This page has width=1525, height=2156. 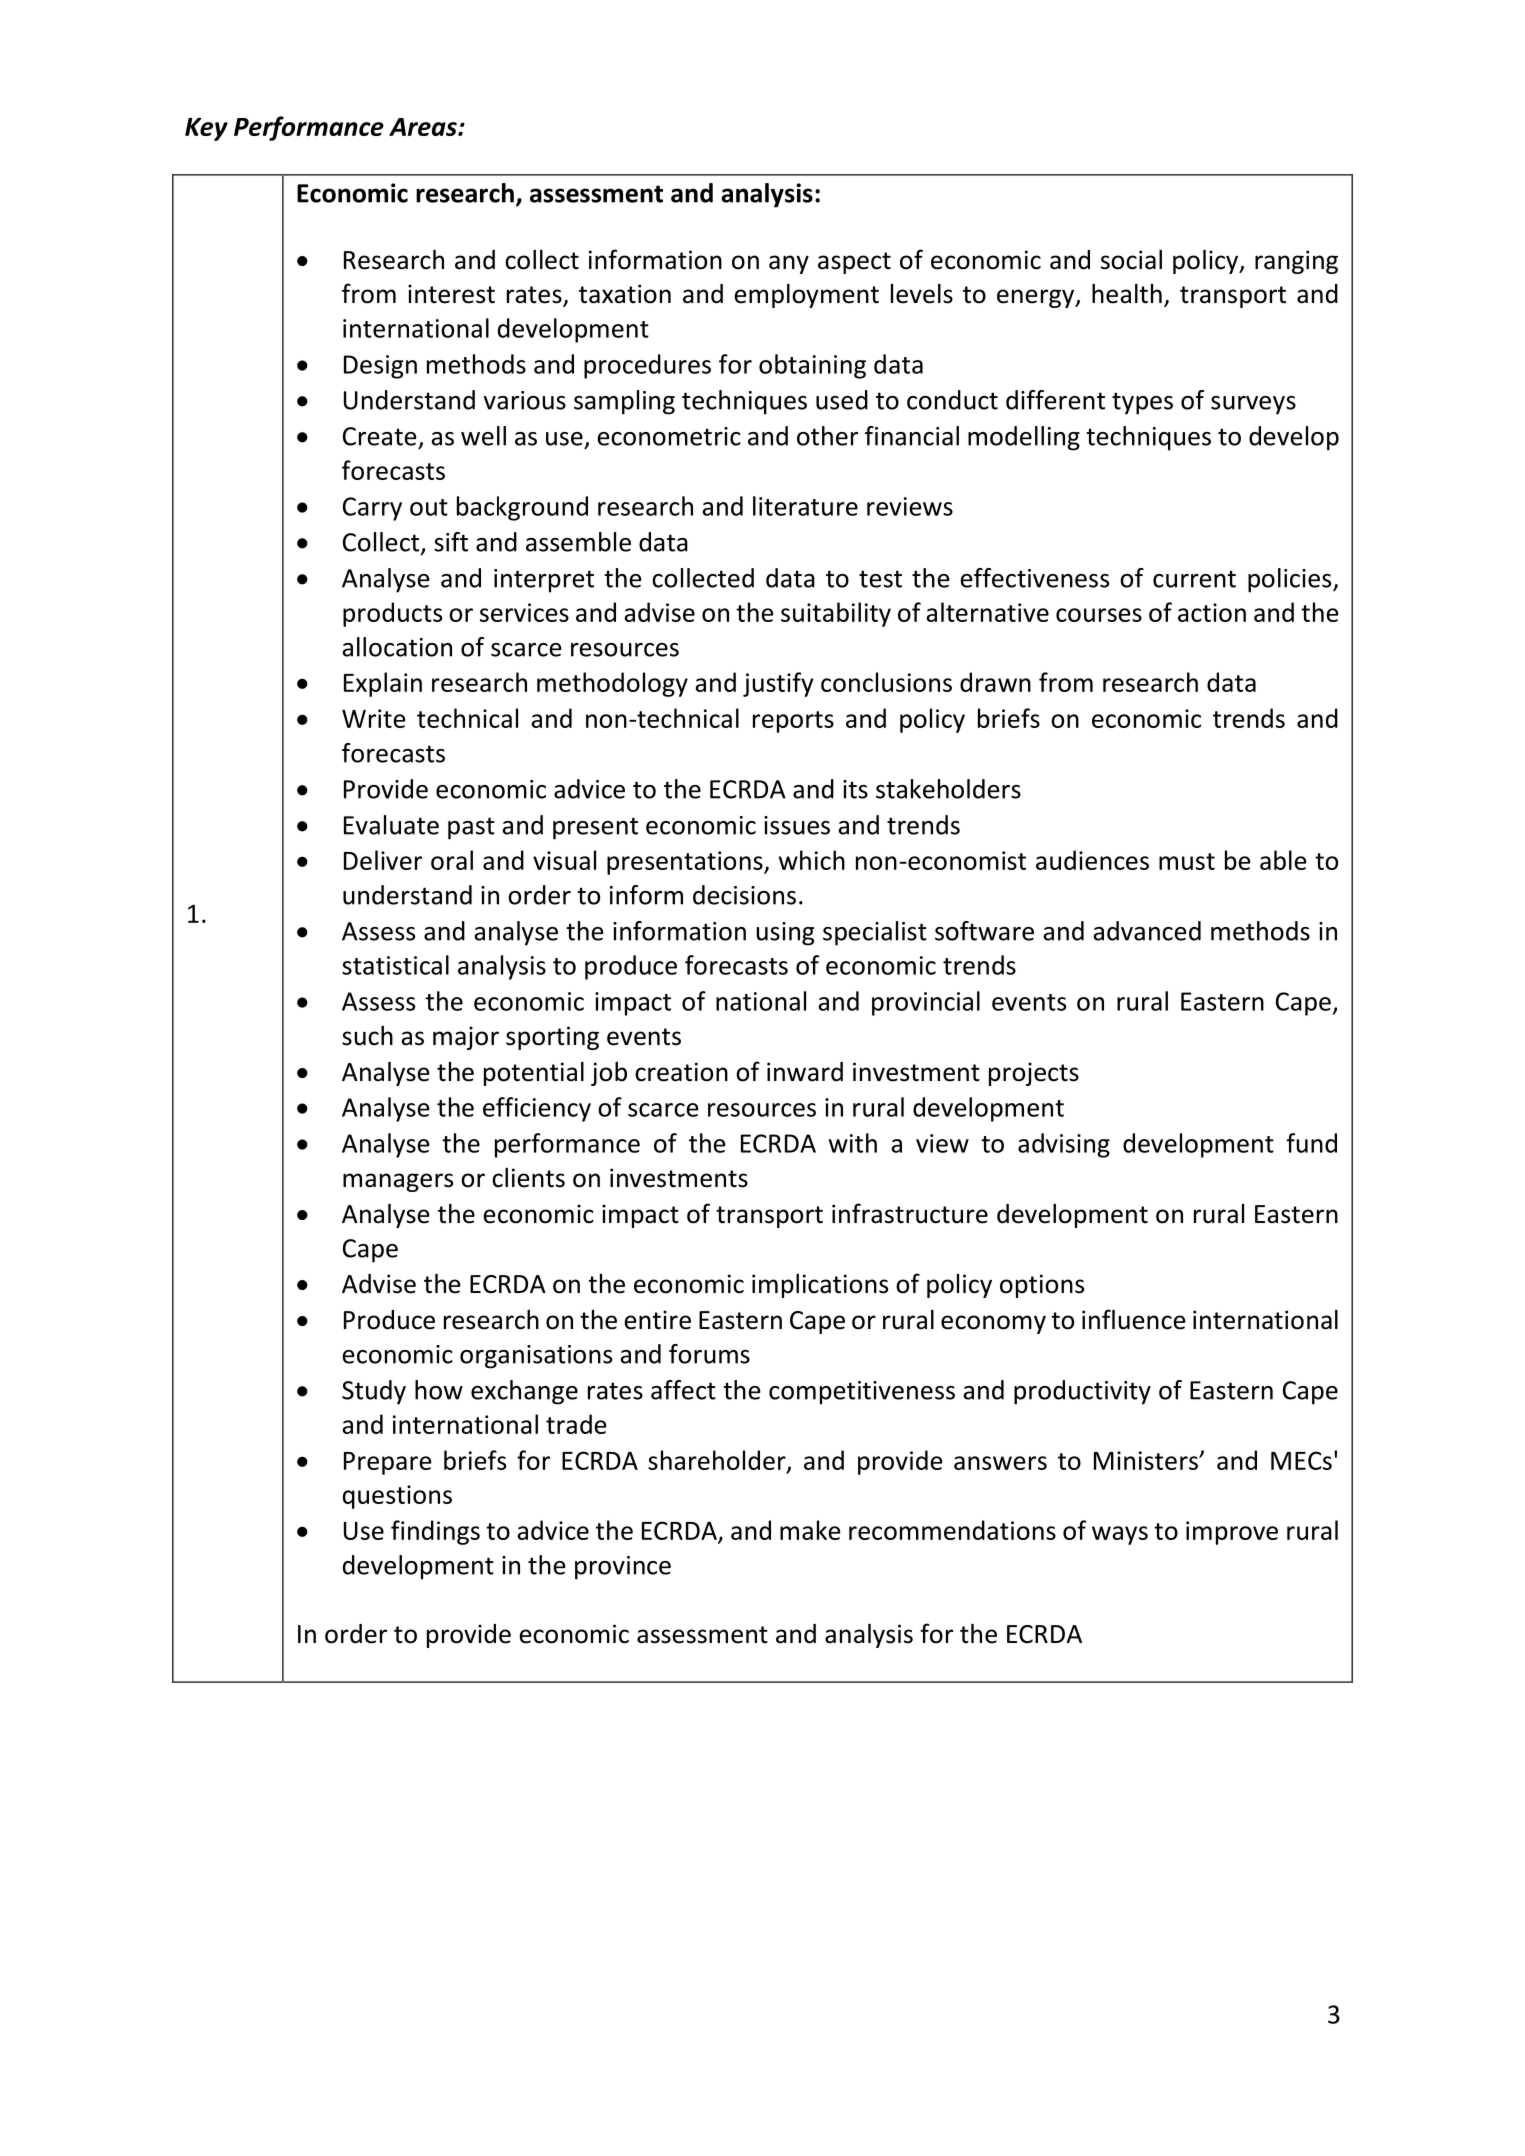 What do you see at coordinates (820, 1285) in the page?
I see `implications` at bounding box center [820, 1285].
